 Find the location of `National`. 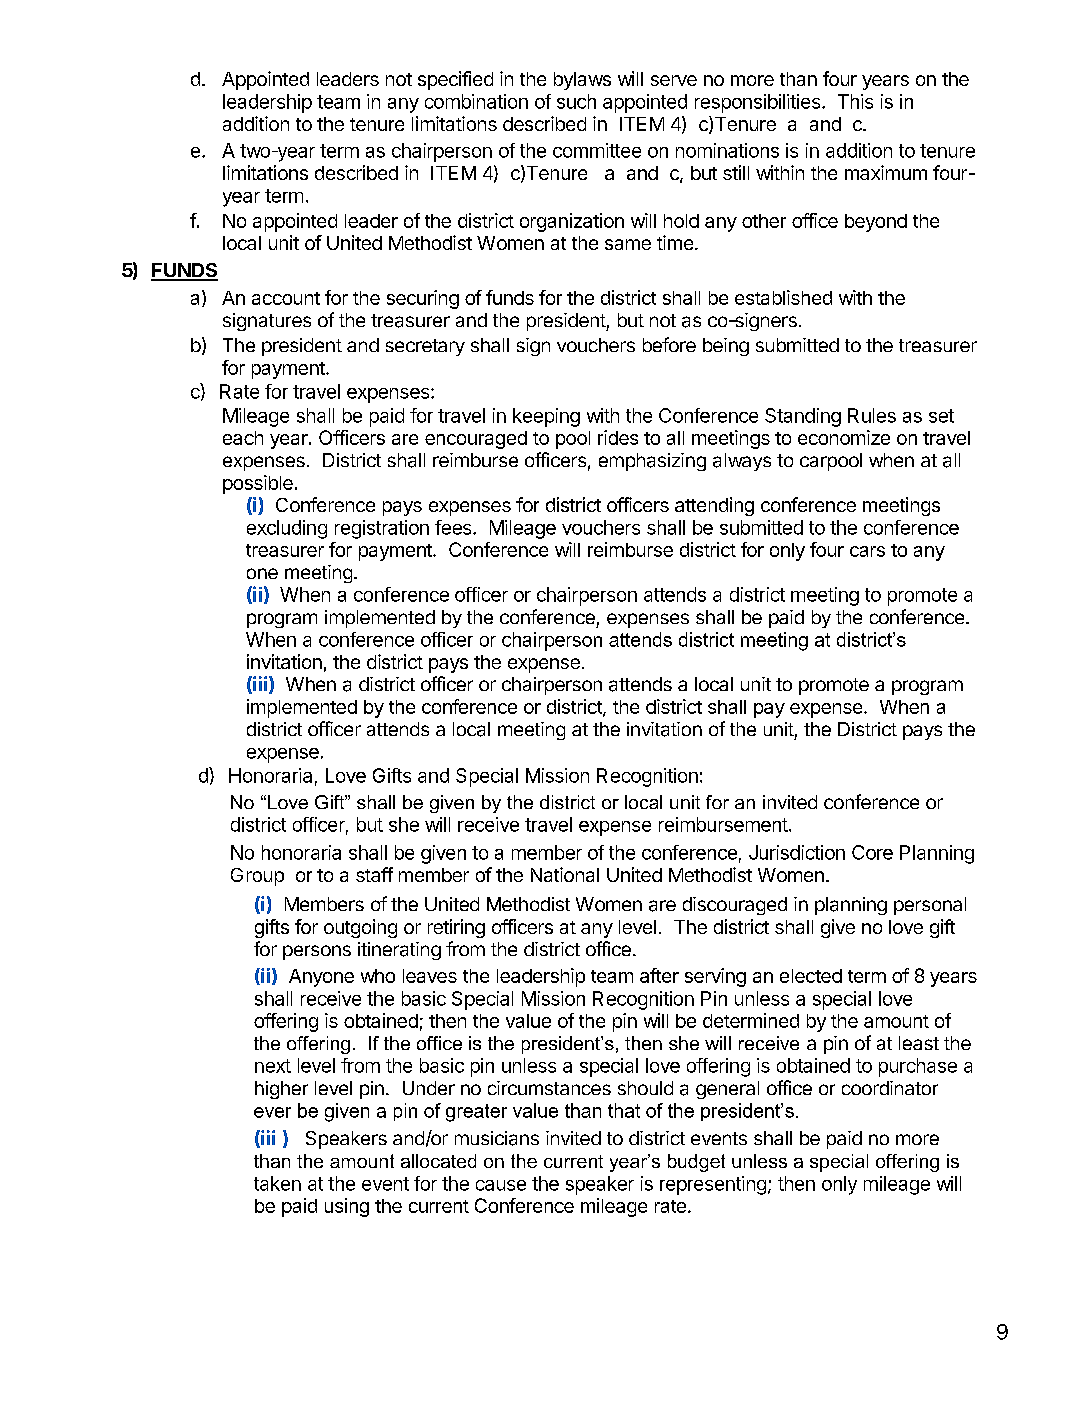

National is located at coordinates (565, 874).
